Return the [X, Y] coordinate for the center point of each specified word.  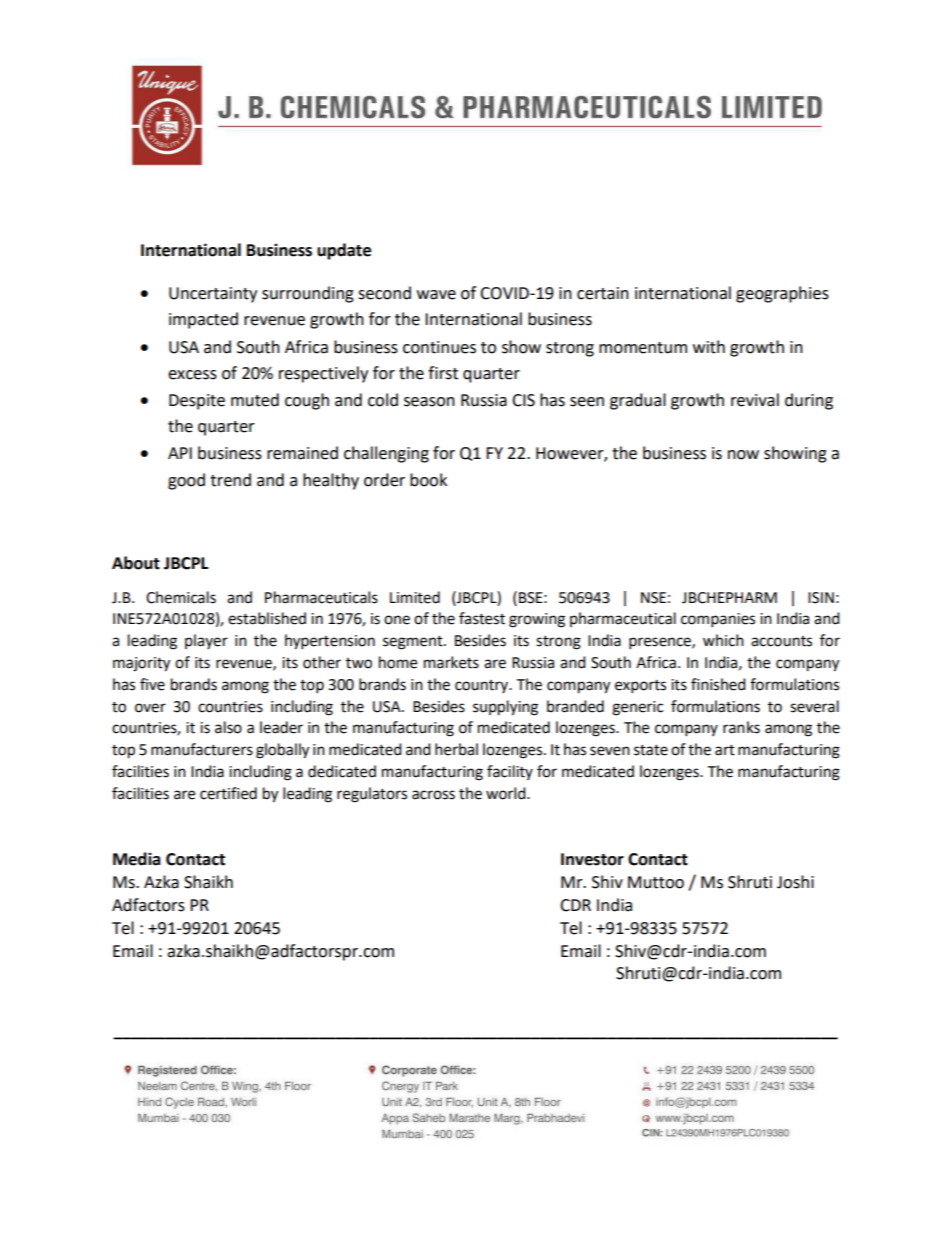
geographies [782, 294]
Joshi [795, 882]
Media [137, 859]
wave [436, 295]
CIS [523, 400]
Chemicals [181, 597]
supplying [505, 708]
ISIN [821, 598]
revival [755, 400]
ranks [741, 727]
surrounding [308, 294]
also [228, 727]
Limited [415, 597]
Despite [197, 402]
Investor [592, 859]
